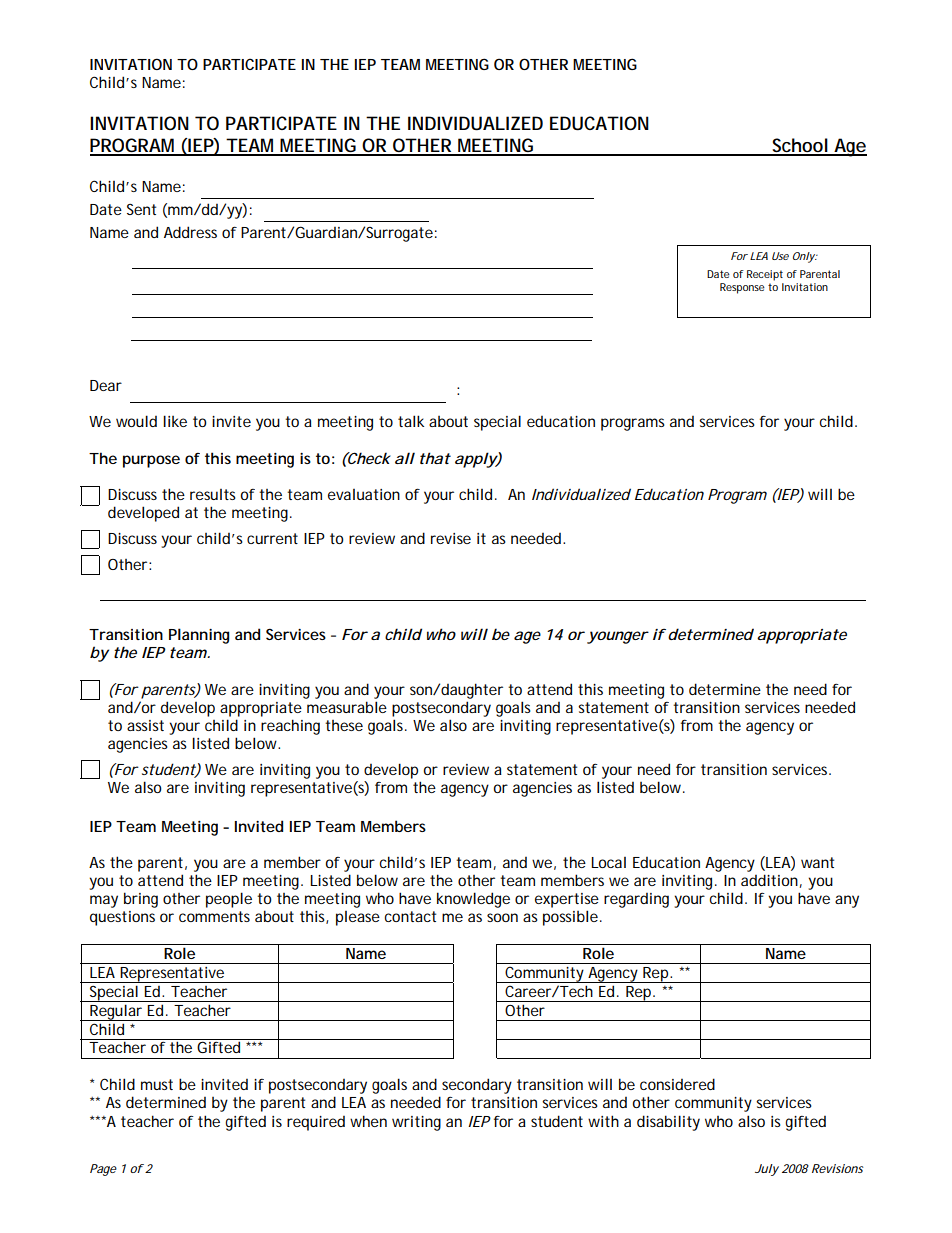 Image resolution: width=952 pixels, height=1233 pixels. I want to click on talk, so click(411, 421).
